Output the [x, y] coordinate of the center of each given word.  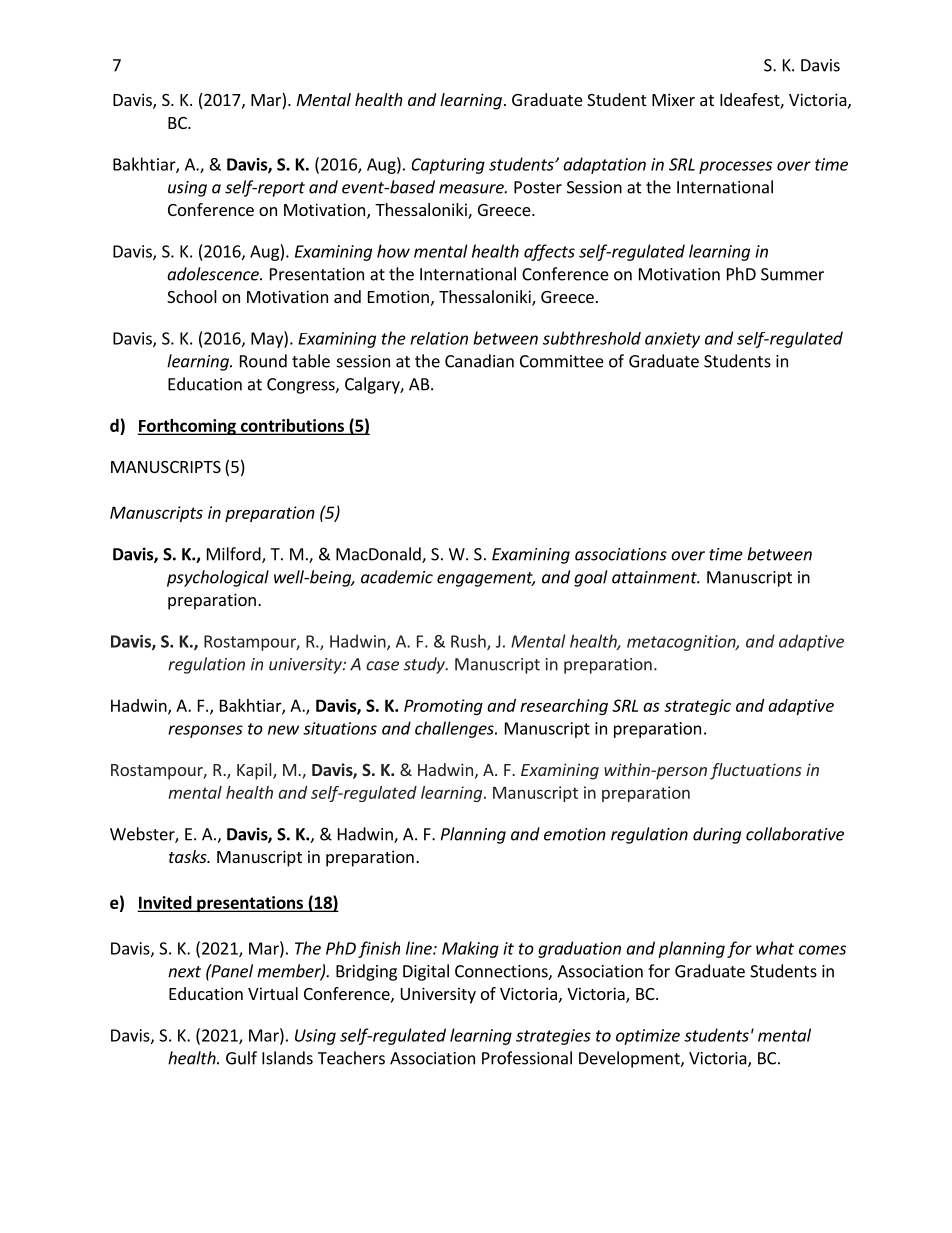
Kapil [255, 771]
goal [591, 578]
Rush [469, 642]
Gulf [241, 1058]
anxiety [672, 340]
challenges [455, 729]
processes [735, 167]
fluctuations [756, 771]
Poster [538, 187]
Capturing [448, 166]
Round [263, 361]
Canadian [479, 361]
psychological [218, 578]
